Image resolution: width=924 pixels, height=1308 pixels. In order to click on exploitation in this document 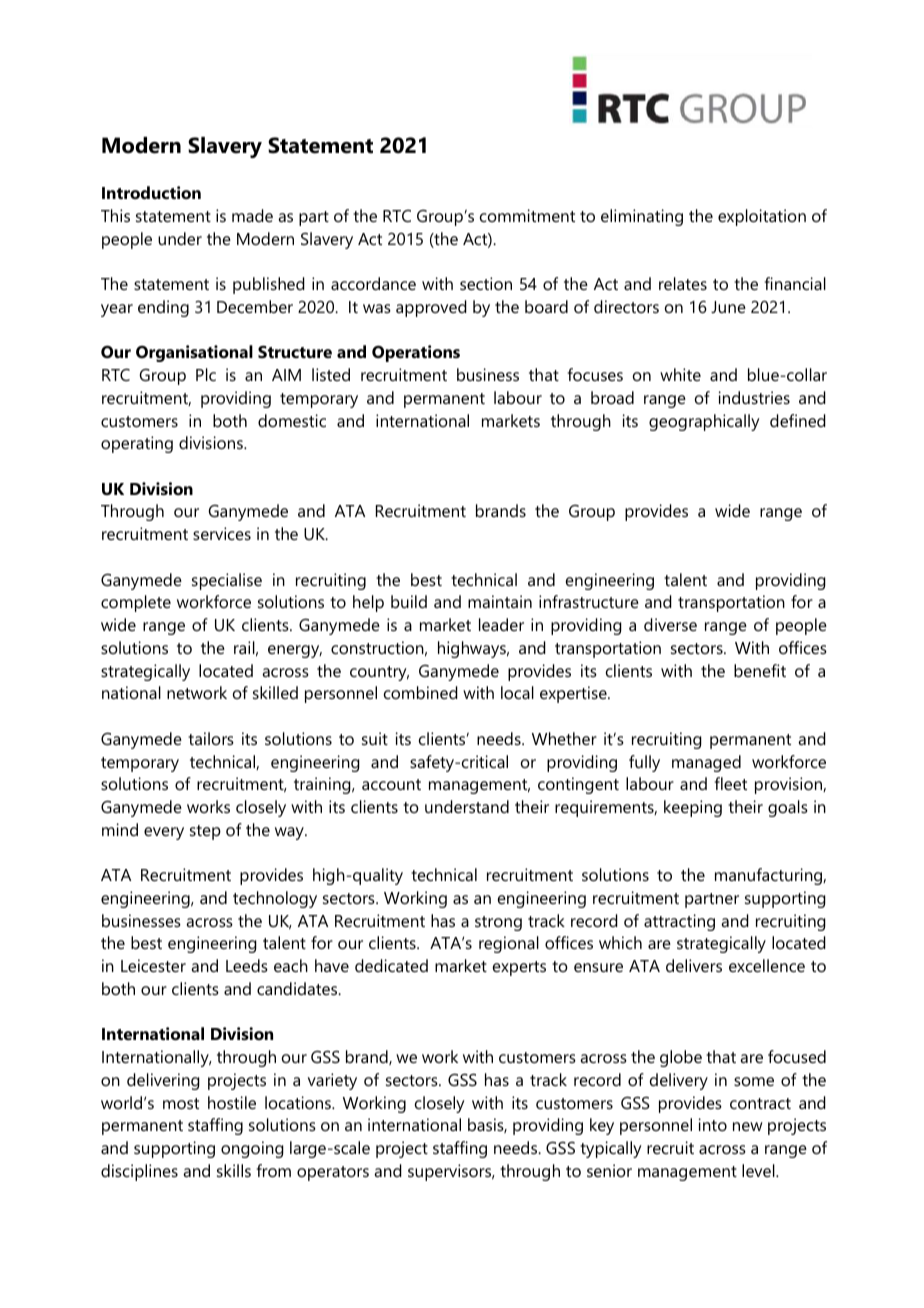, I will do `click(762, 217)`.
